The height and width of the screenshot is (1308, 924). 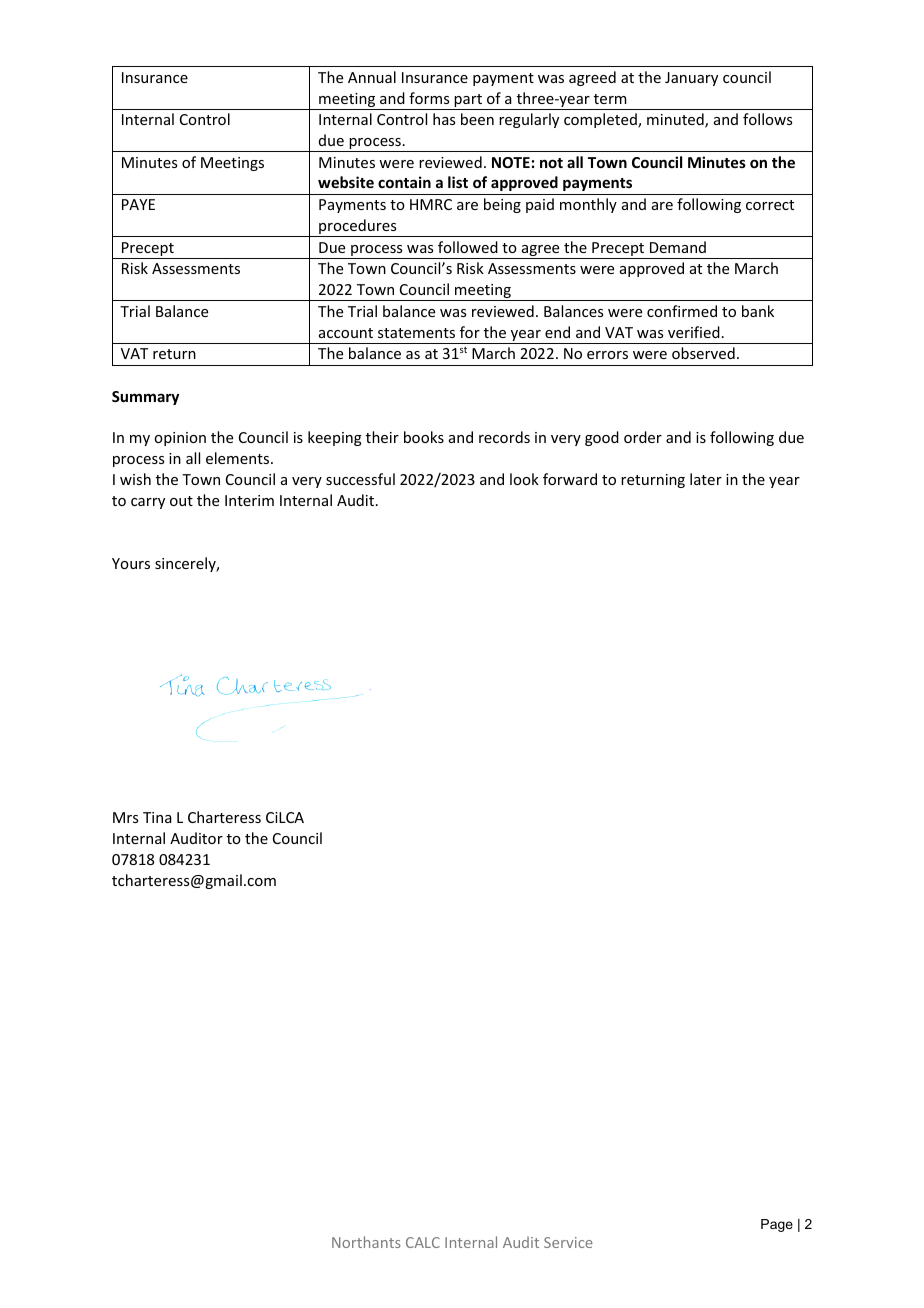 I want to click on Page, so click(x=777, y=1225).
